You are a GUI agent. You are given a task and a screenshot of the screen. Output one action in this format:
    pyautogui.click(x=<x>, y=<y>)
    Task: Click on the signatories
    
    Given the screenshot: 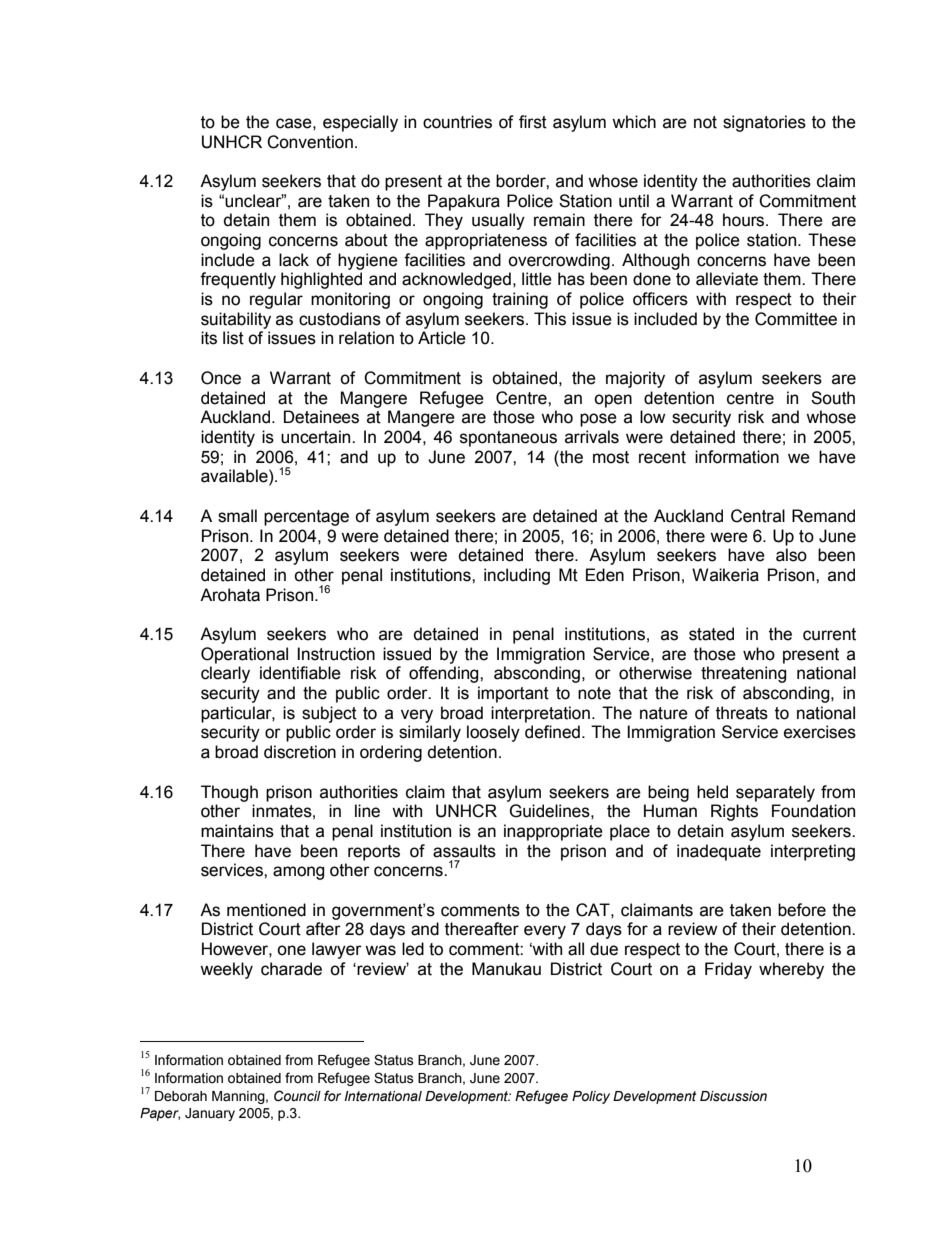 What is the action you would take?
    pyautogui.click(x=764, y=123)
